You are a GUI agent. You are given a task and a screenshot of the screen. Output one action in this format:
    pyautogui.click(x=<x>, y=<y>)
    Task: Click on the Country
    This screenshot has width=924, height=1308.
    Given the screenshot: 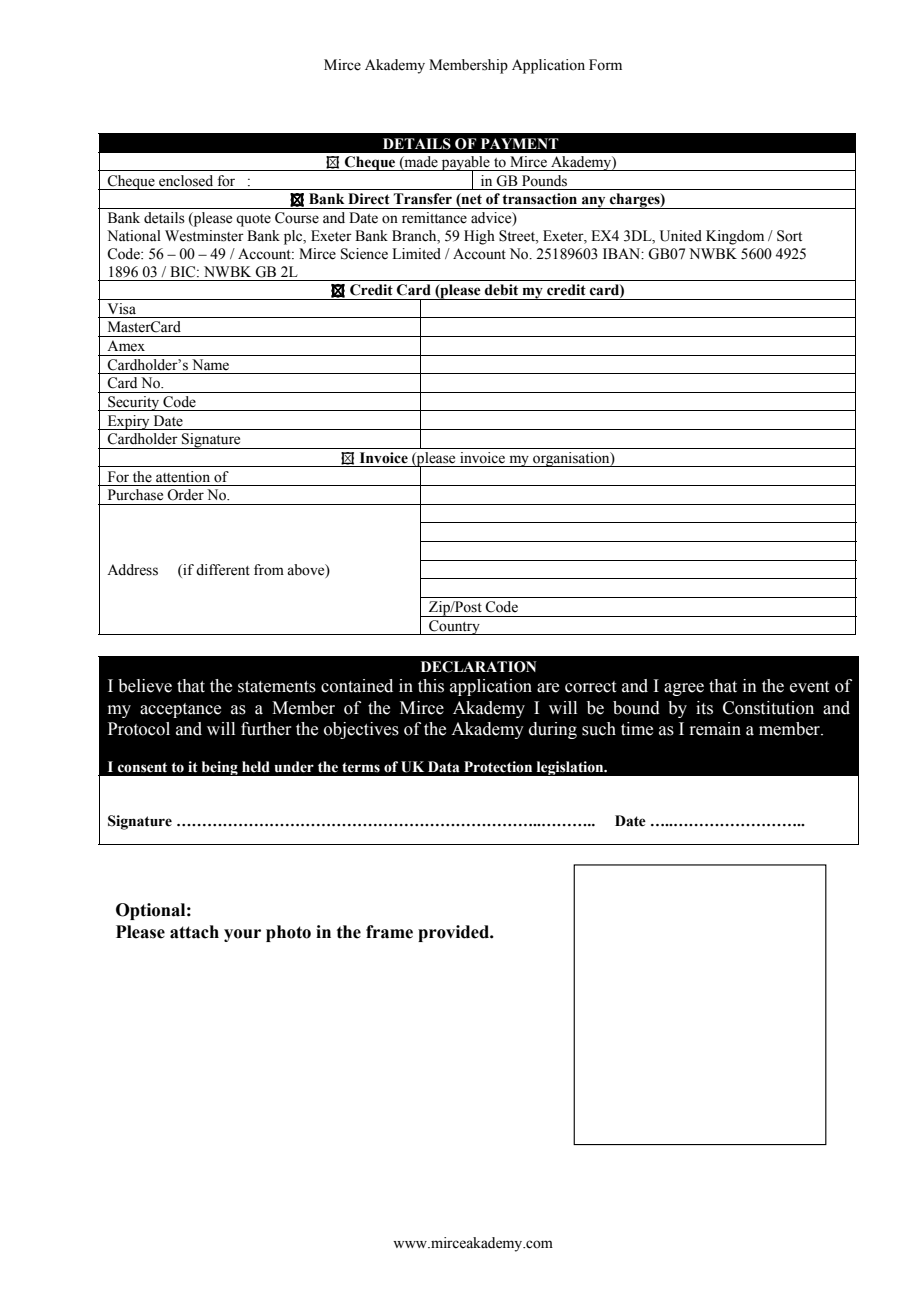 What is the action you would take?
    pyautogui.click(x=454, y=627)
